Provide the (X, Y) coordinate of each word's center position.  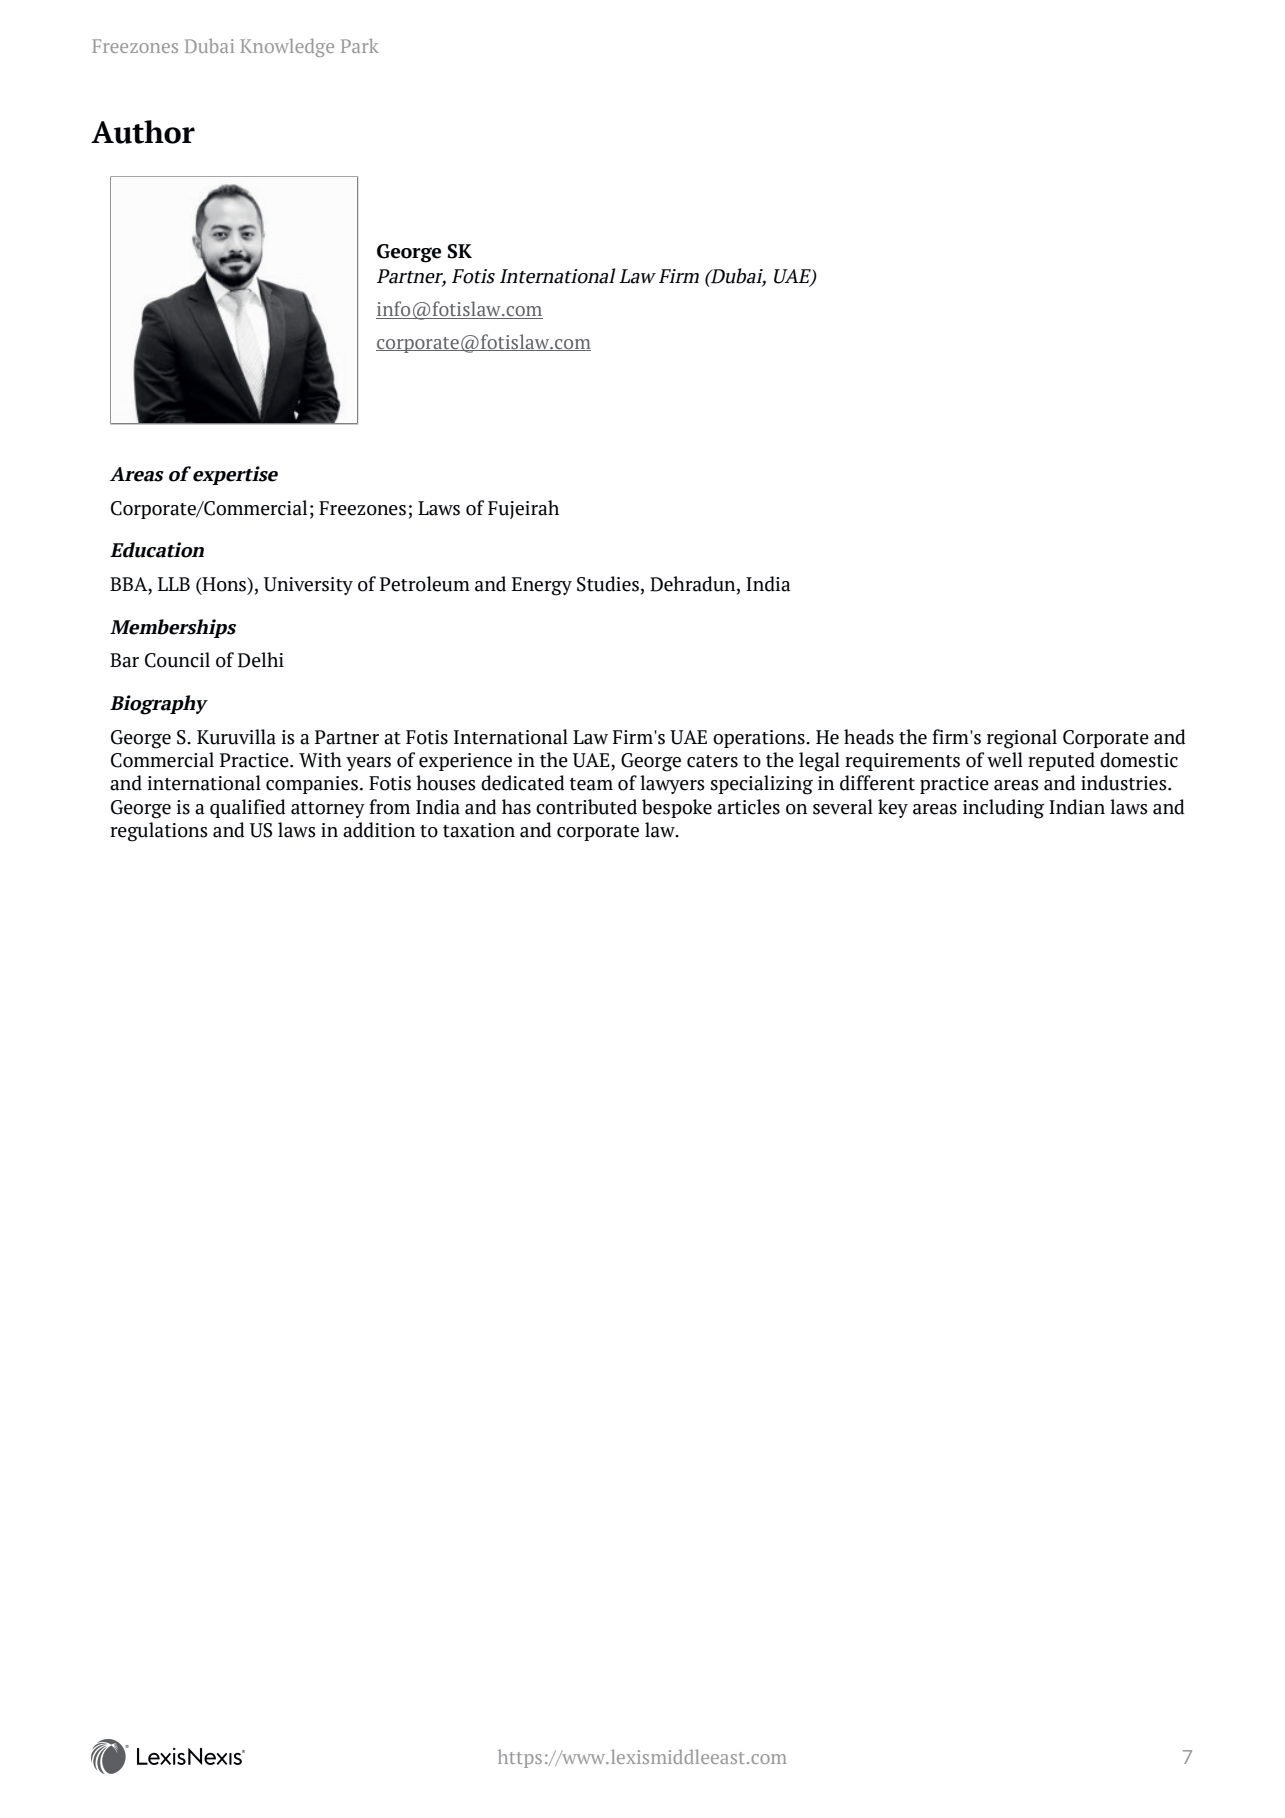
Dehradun (694, 585)
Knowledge (287, 47)
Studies (608, 584)
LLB (174, 584)
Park (360, 45)
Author (143, 132)
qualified (248, 808)
